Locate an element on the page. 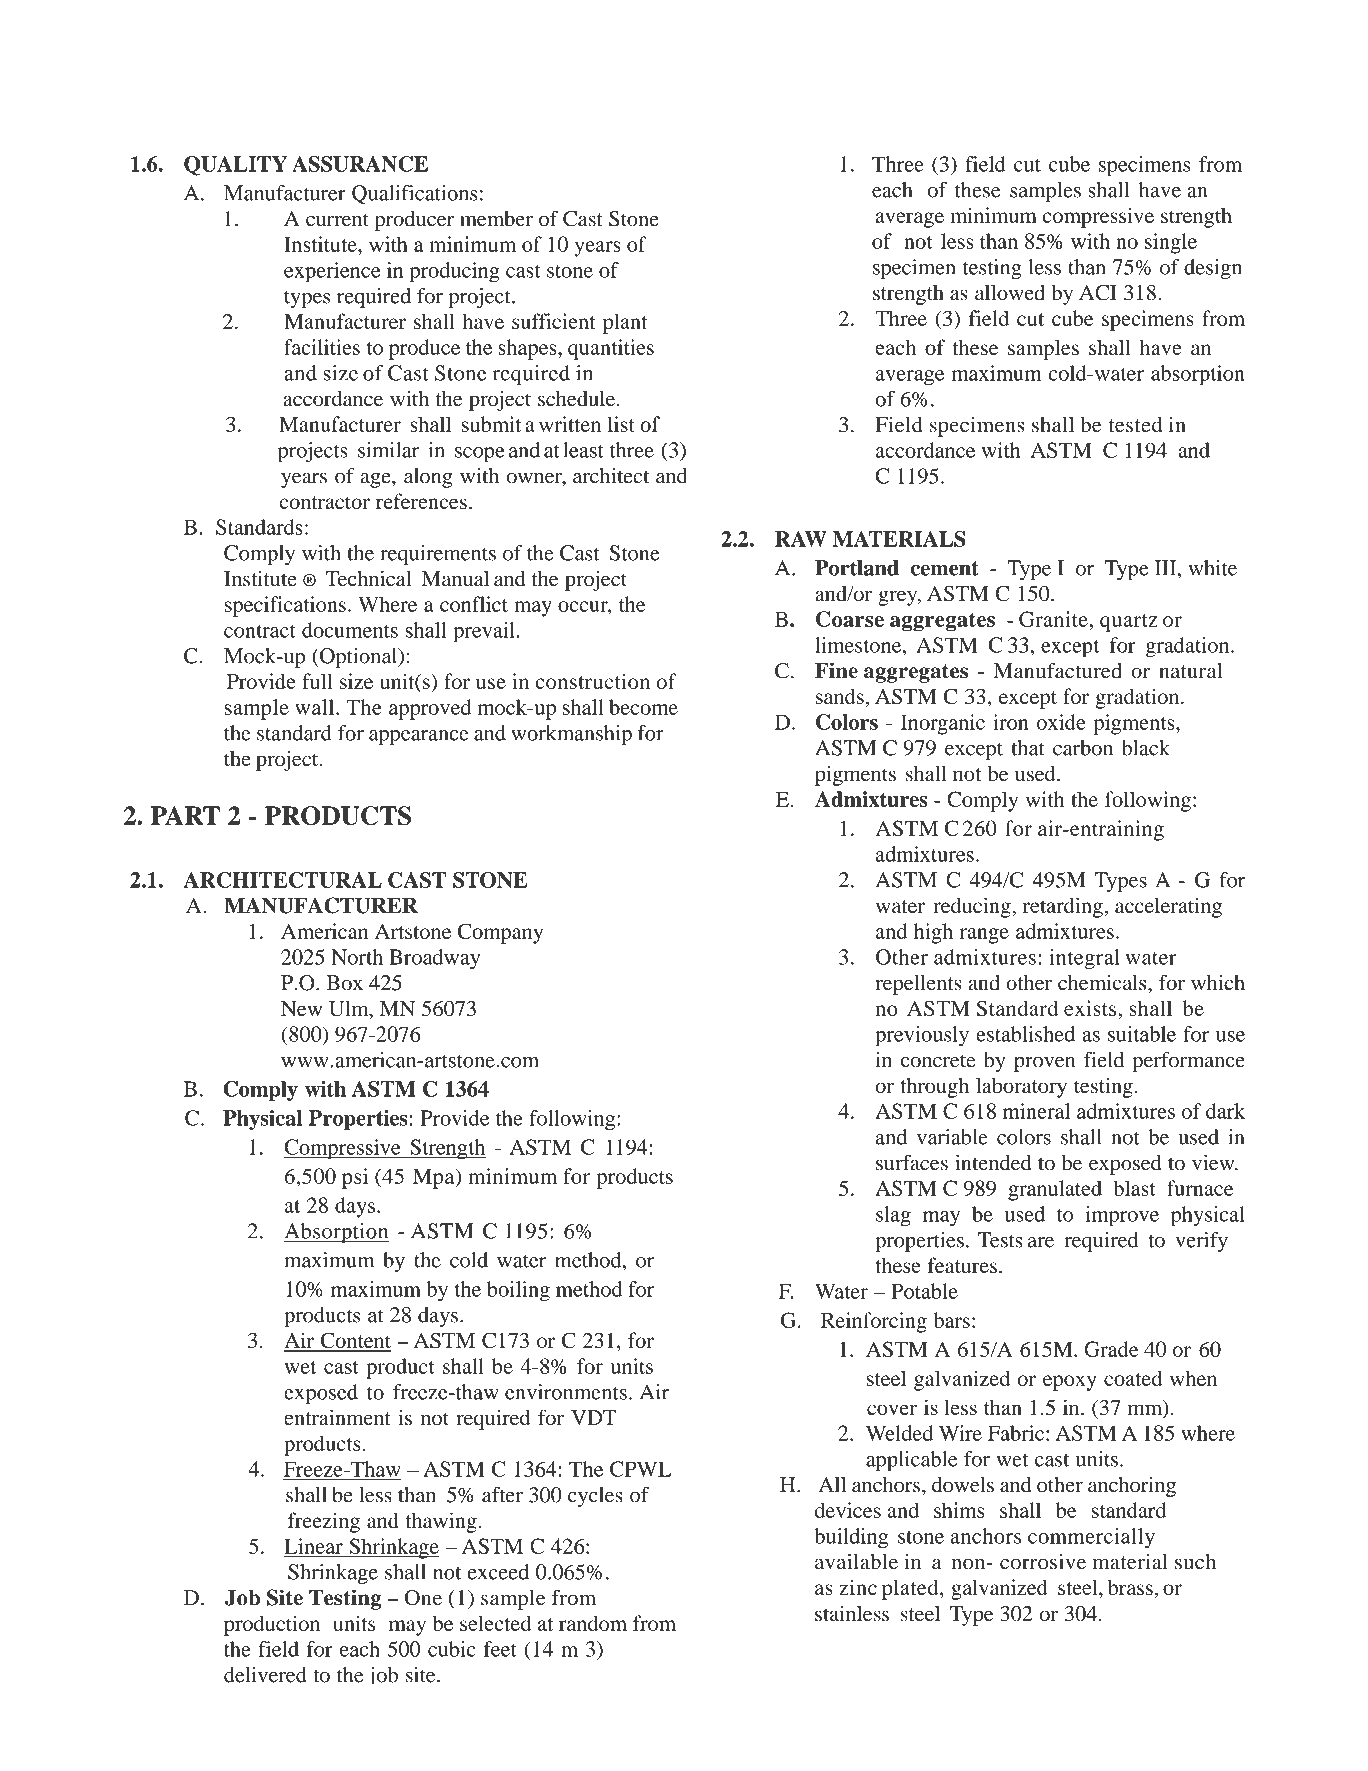 This document has width=1368, height=1771. psi is located at coordinates (355, 1178).
